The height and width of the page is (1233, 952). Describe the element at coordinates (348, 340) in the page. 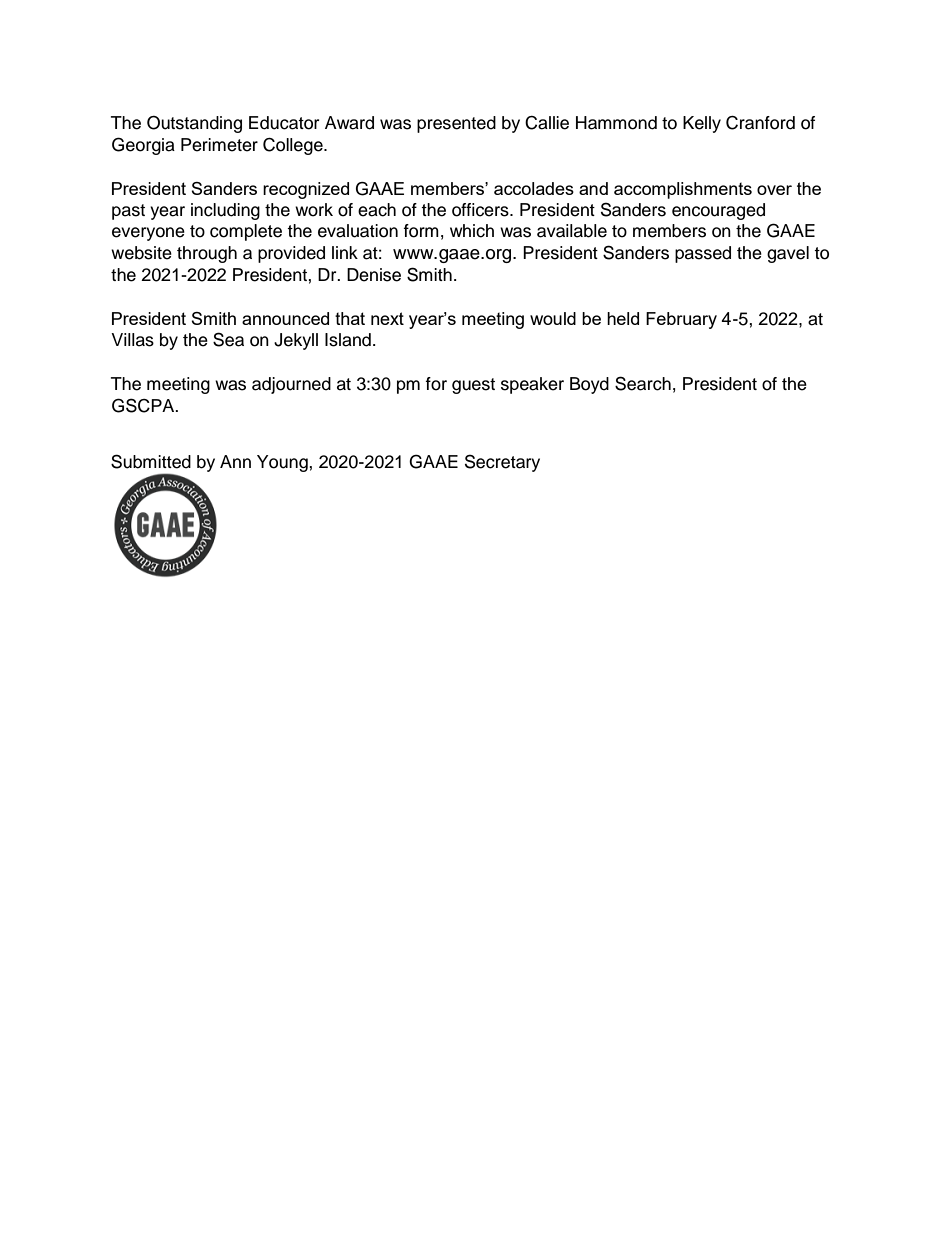

I see `Island` at that location.
